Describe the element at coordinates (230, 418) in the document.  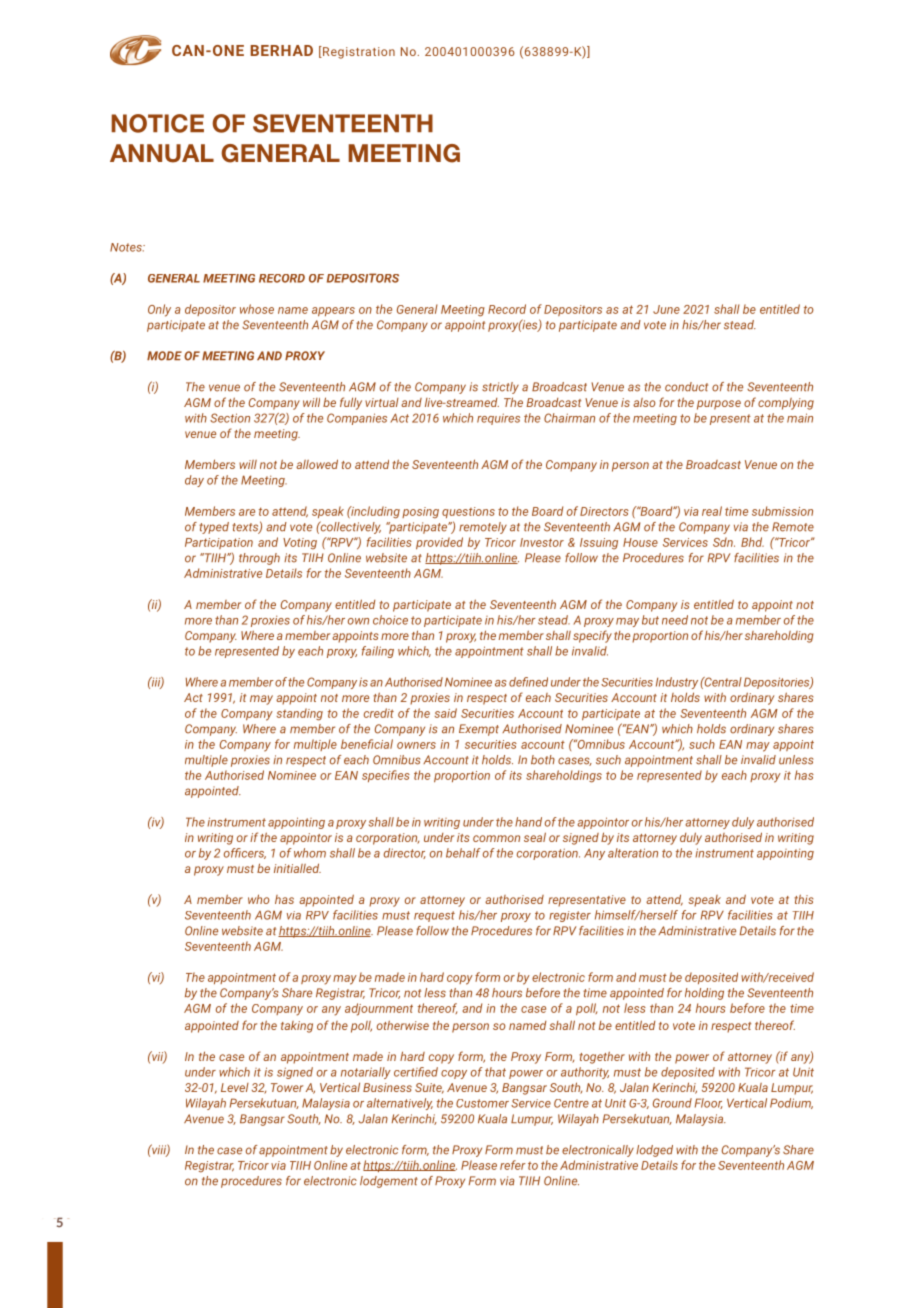
I see `Section` at that location.
